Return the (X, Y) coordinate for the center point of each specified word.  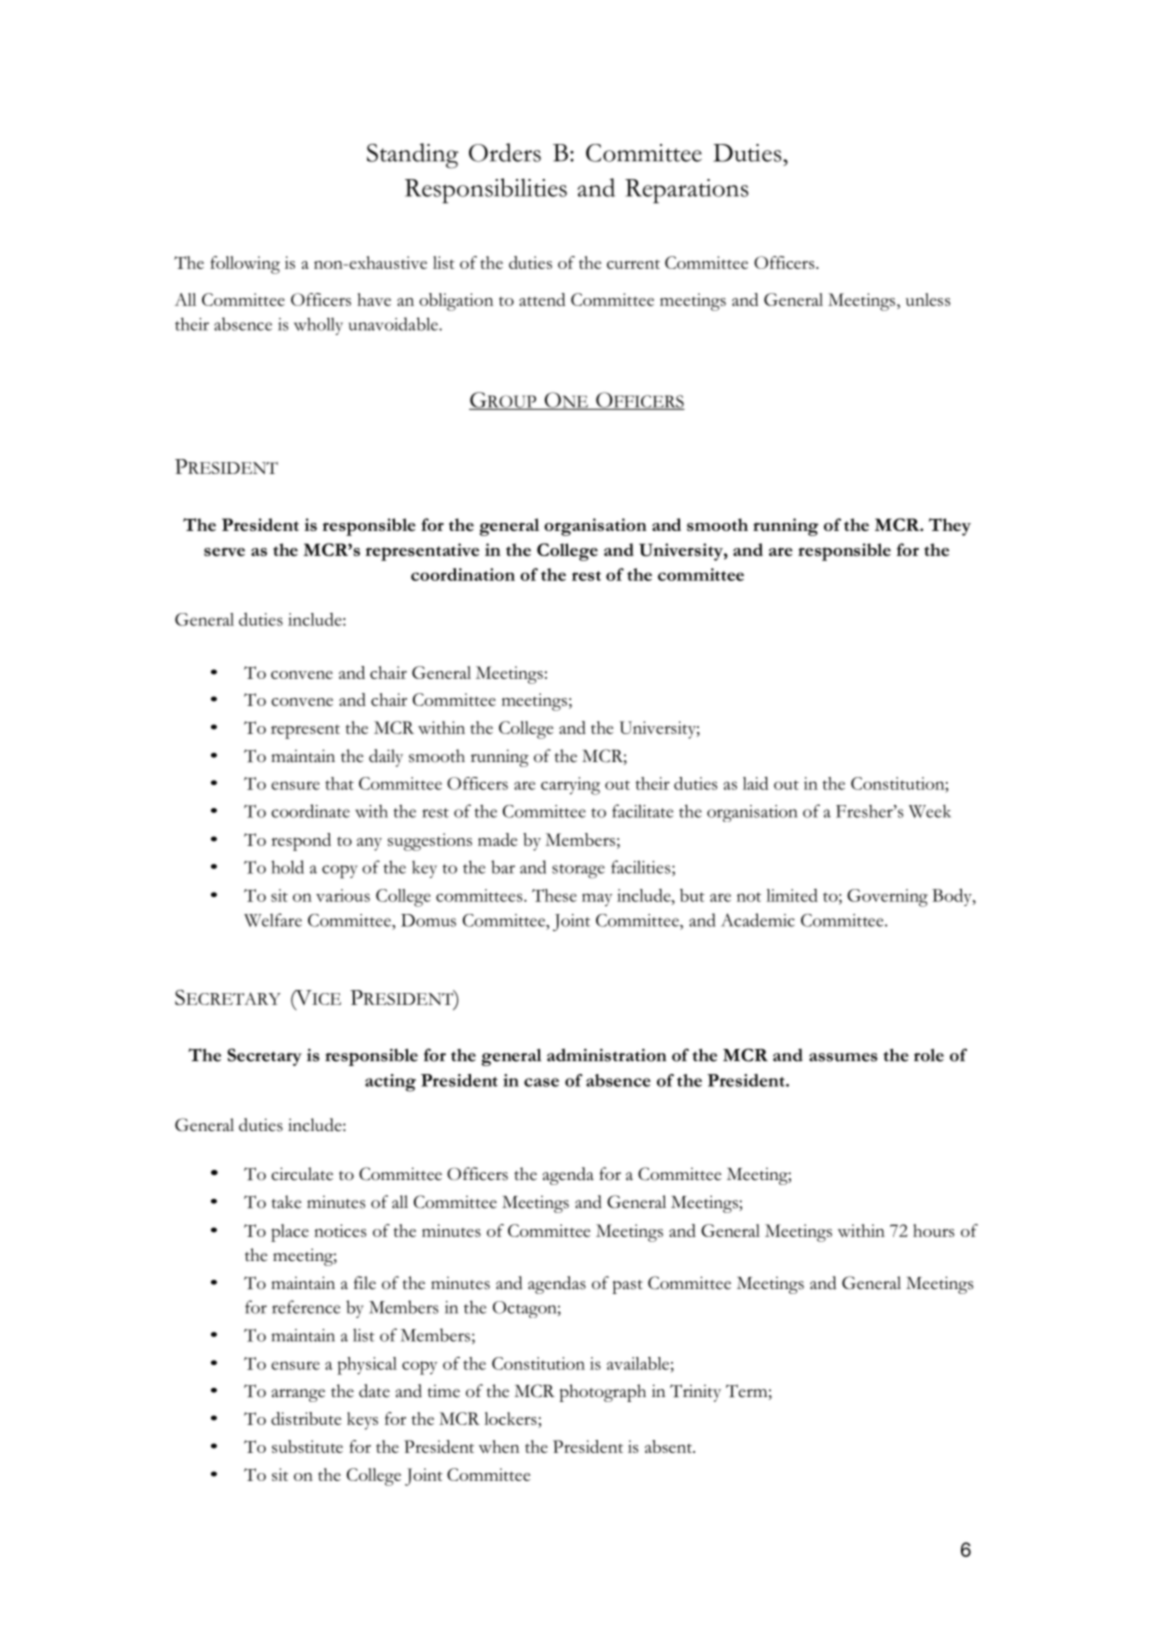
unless (928, 299)
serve (224, 551)
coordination (463, 574)
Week (930, 811)
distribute (306, 1418)
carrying (570, 786)
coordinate (310, 811)
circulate (302, 1174)
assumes (843, 1057)
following (245, 265)
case (541, 1082)
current (633, 264)
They (950, 527)
